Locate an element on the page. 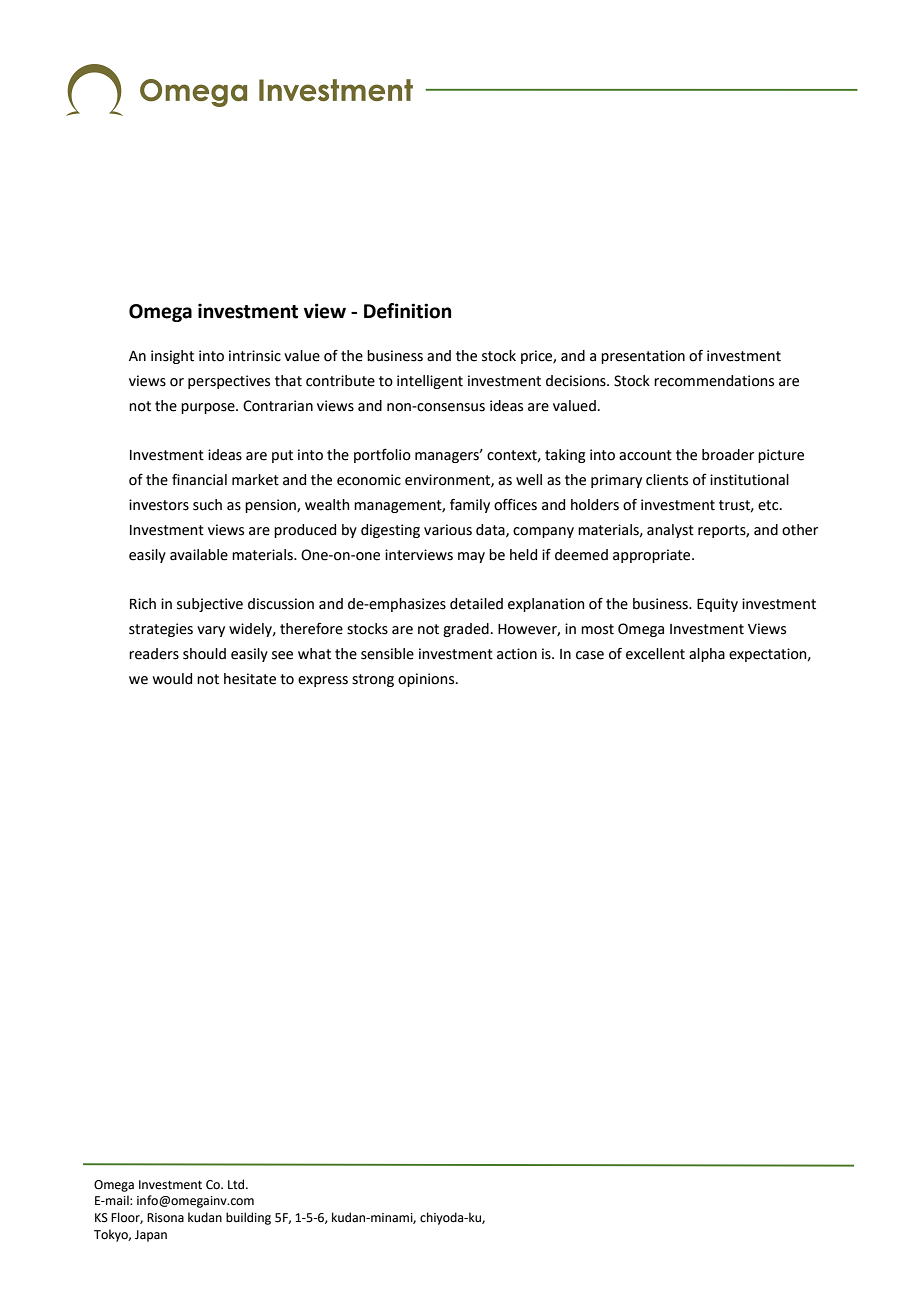 The width and height of the document is (924, 1308). building is located at coordinates (248, 1218).
